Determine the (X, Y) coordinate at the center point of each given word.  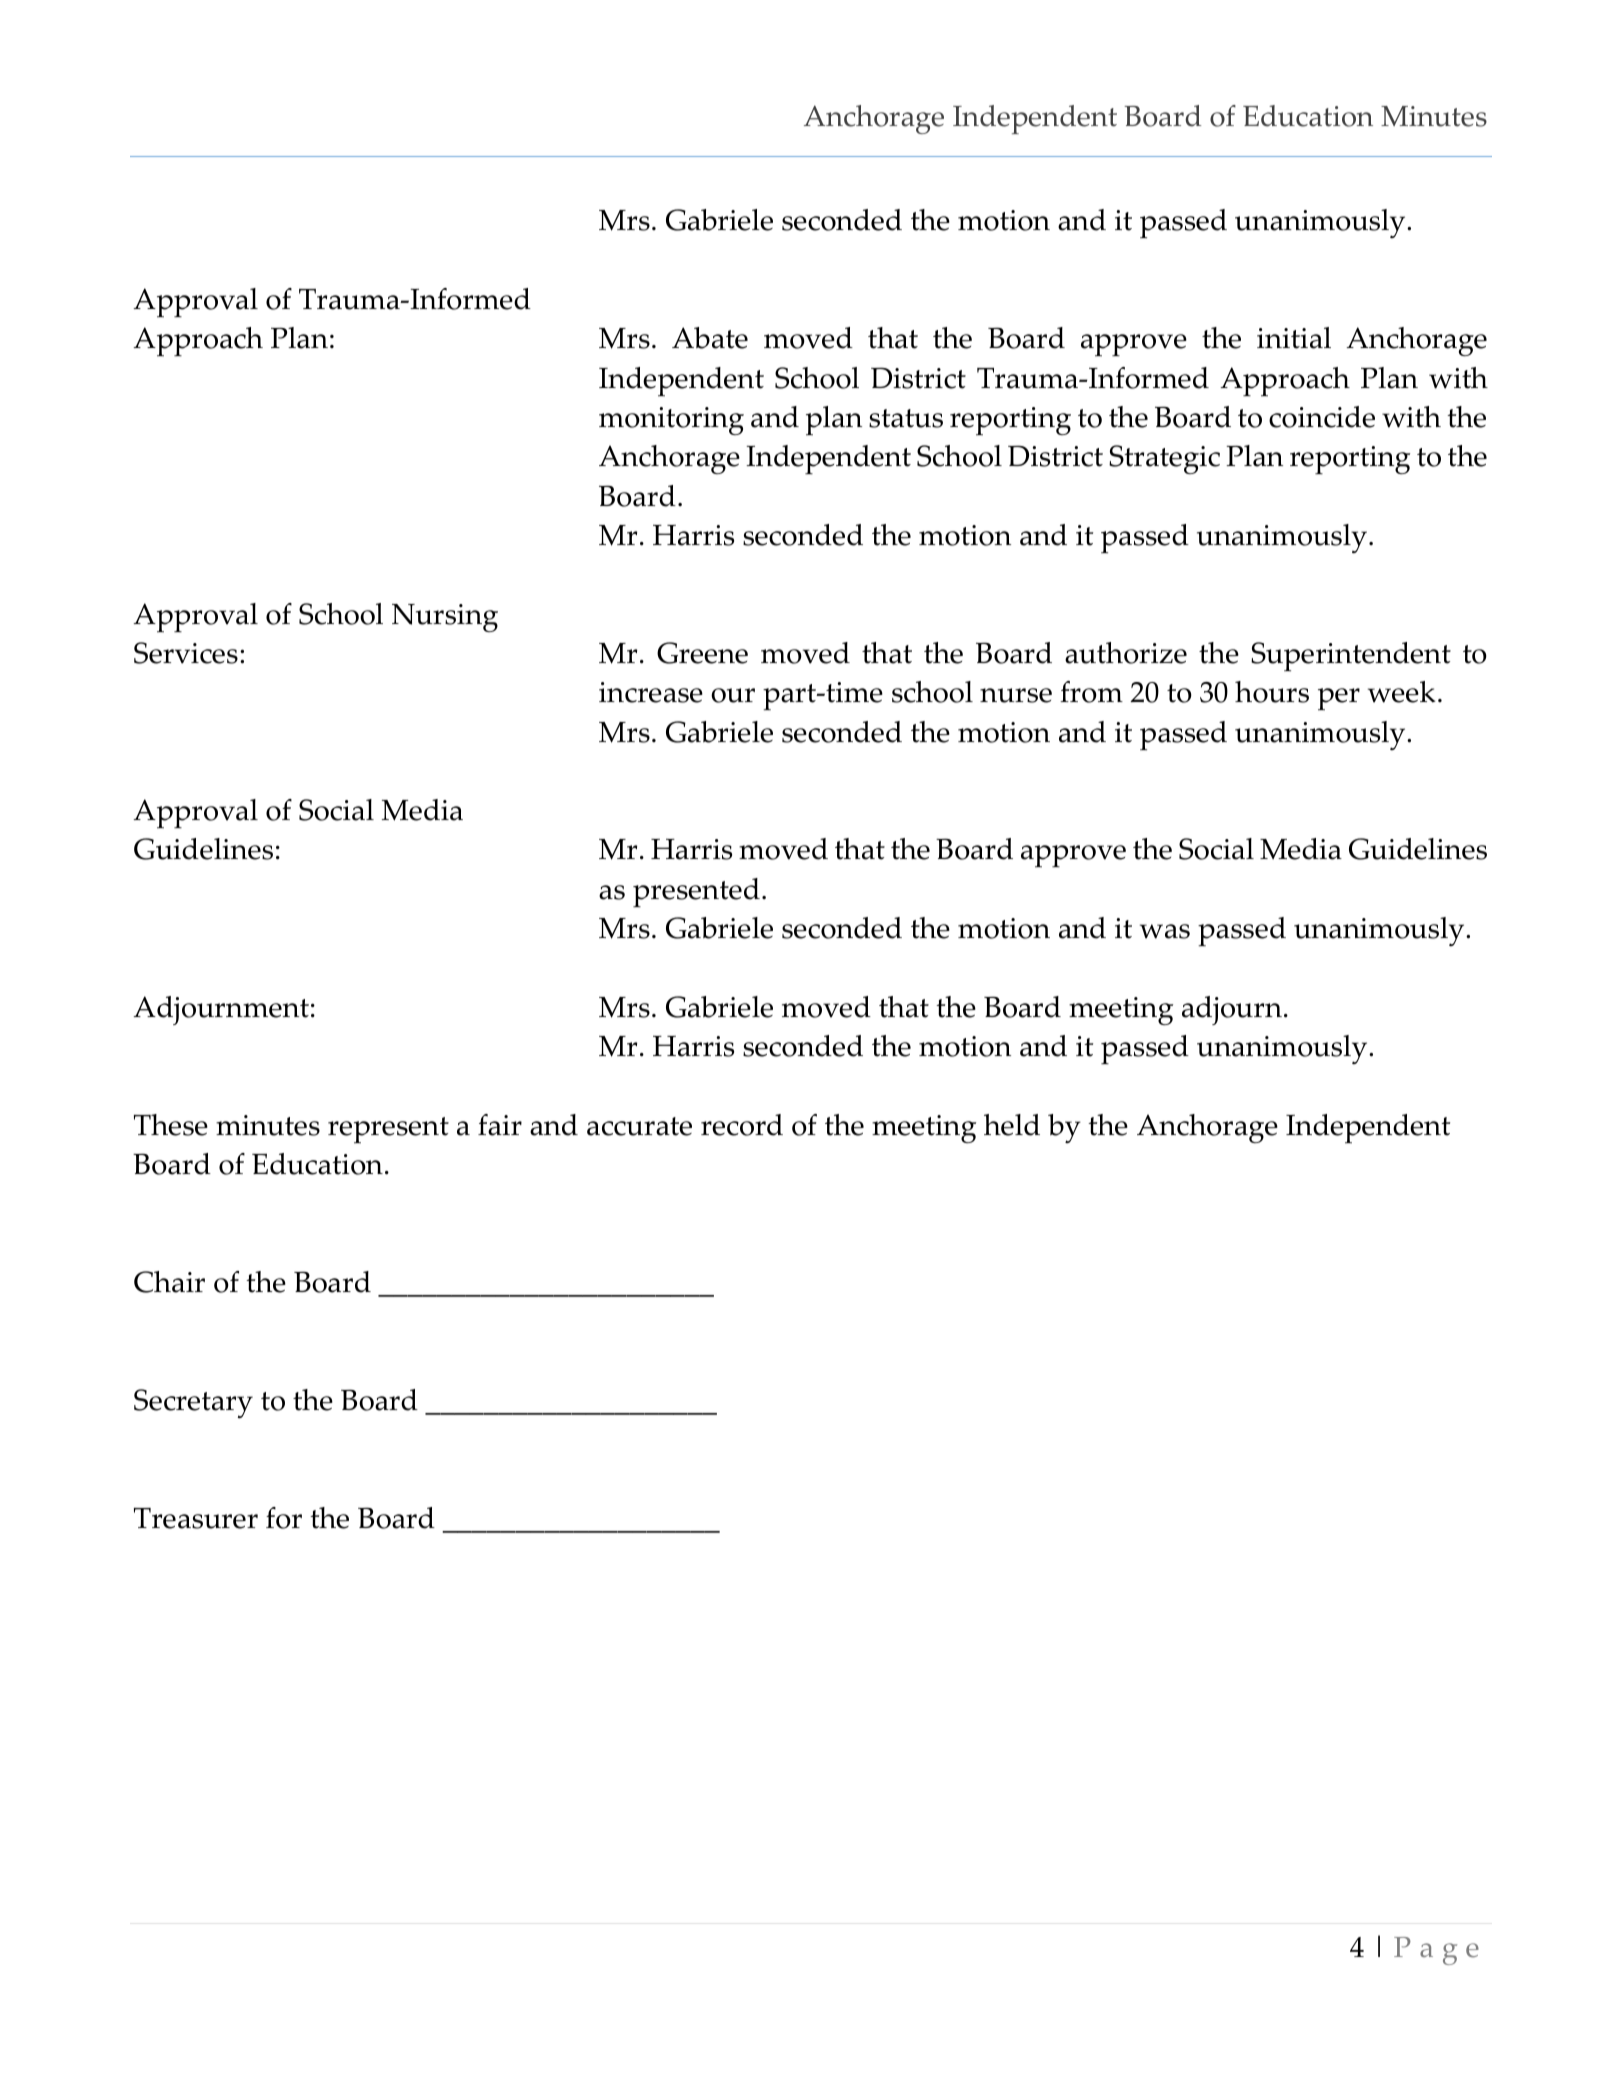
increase (651, 692)
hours (1272, 692)
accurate (639, 1126)
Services (186, 653)
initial (1294, 338)
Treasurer (196, 1518)
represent (388, 1130)
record (742, 1125)
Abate (710, 338)
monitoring (671, 421)
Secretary (193, 1403)
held (1012, 1125)
